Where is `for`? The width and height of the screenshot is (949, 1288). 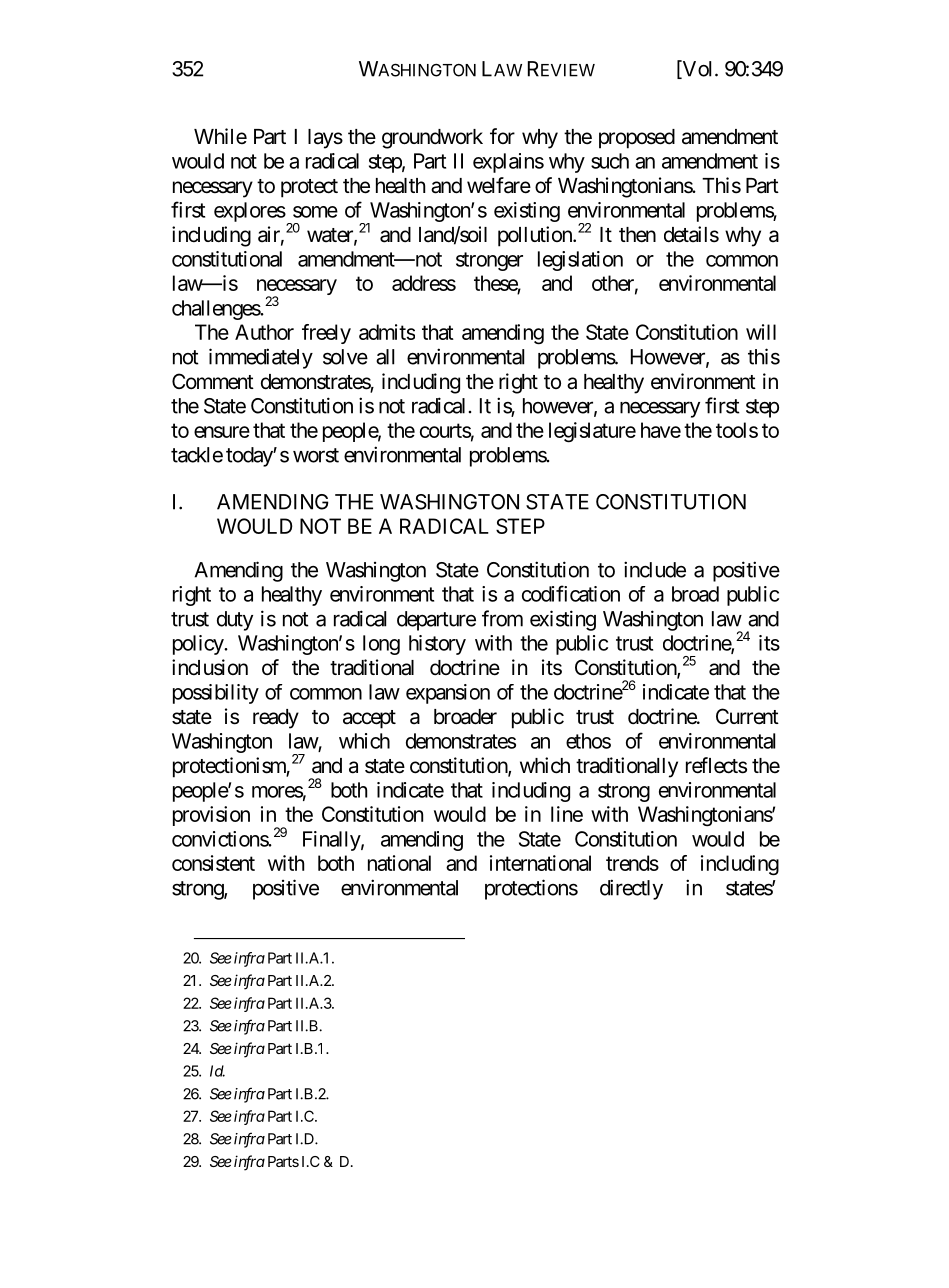
for is located at coordinates (502, 136).
